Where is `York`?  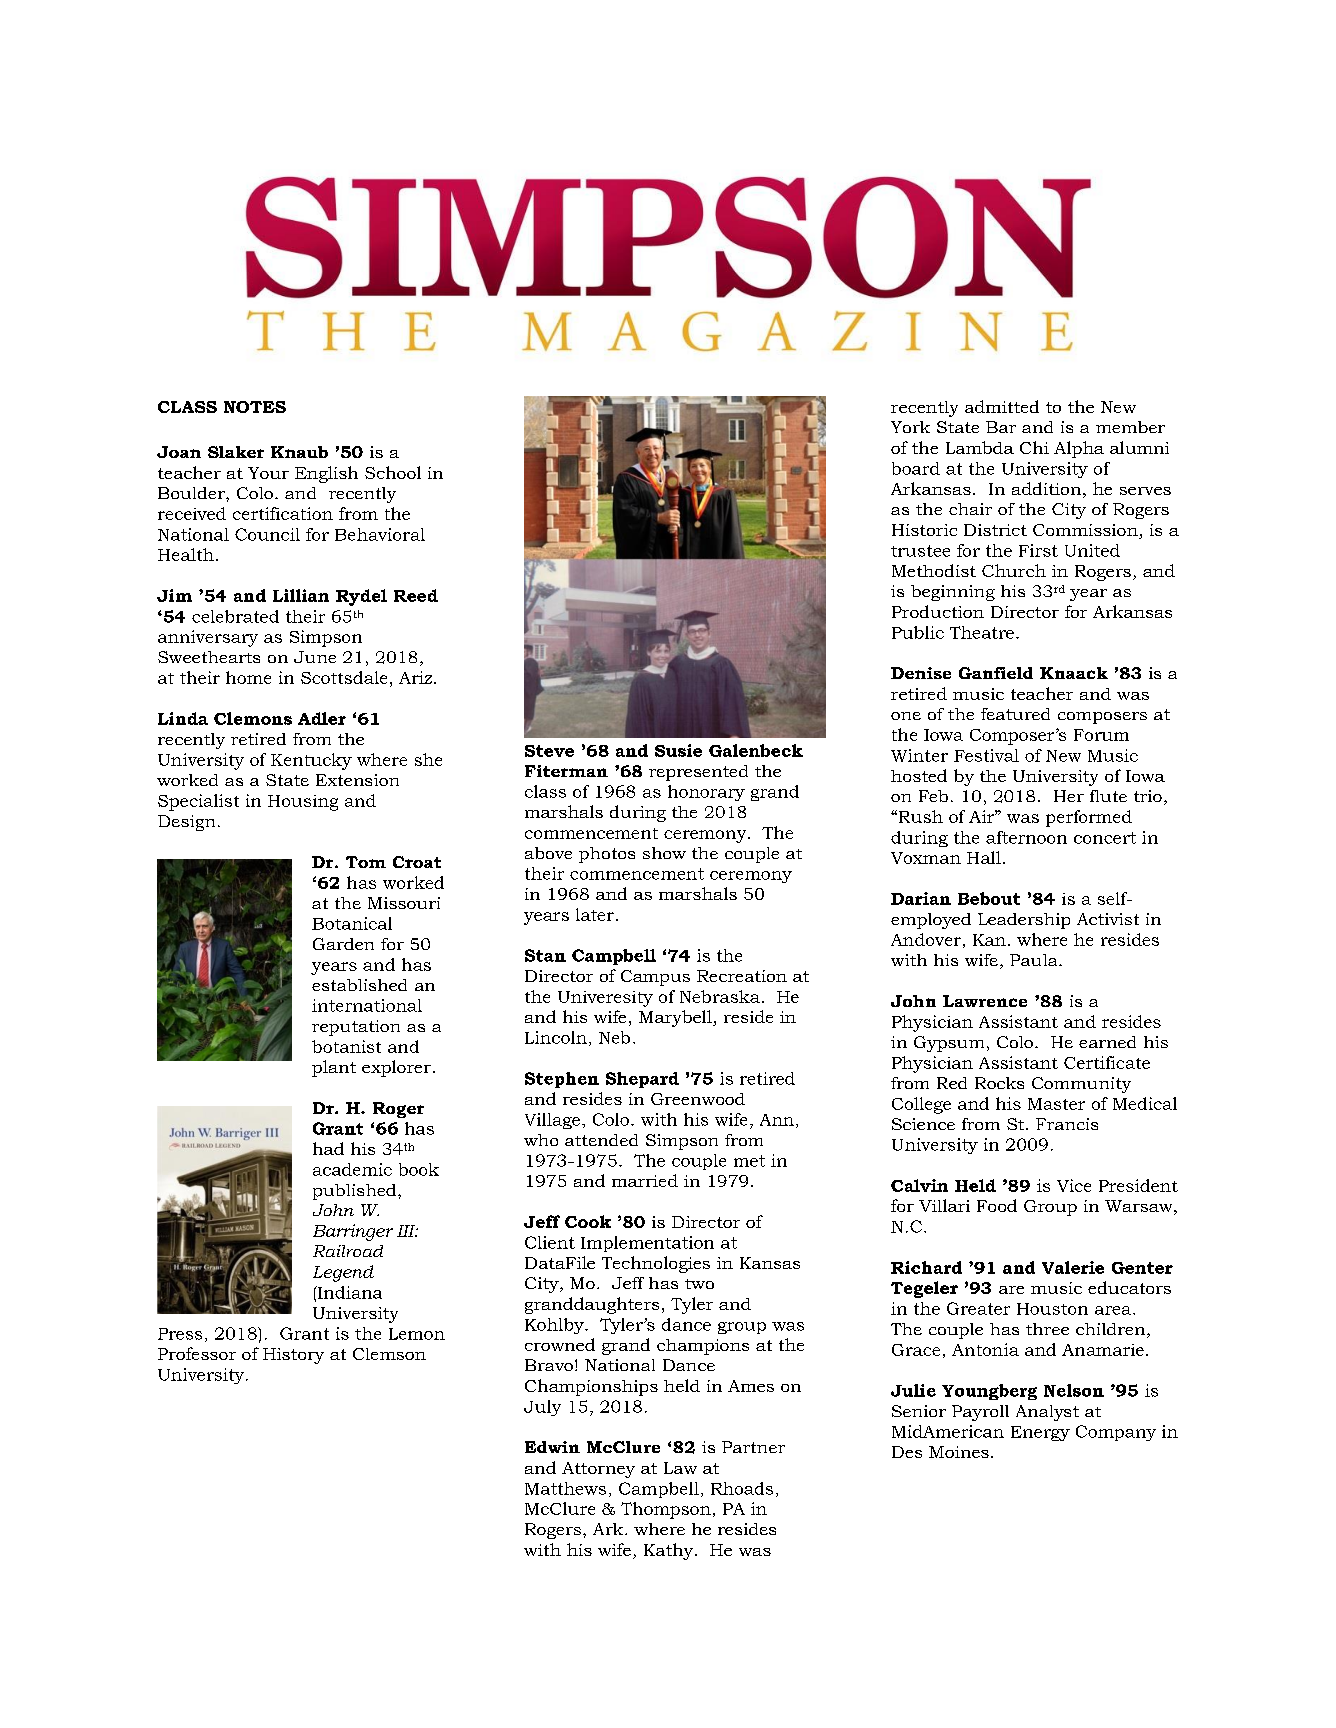 York is located at coordinates (910, 427).
